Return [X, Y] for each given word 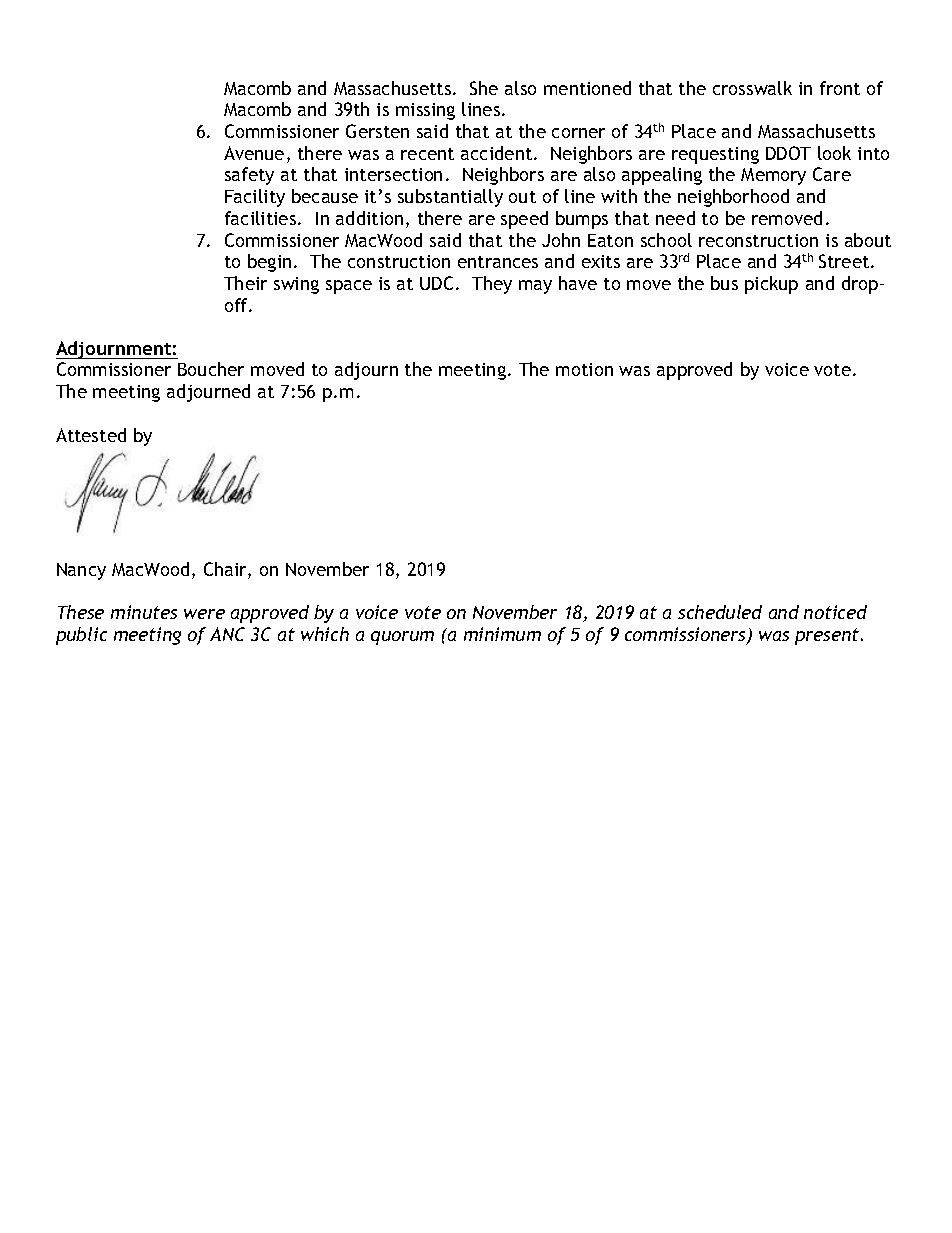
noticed [835, 612]
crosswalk [752, 88]
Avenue [254, 153]
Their [245, 283]
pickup [771, 285]
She [484, 88]
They [492, 285]
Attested [91, 435]
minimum [502, 634]
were [204, 614]
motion [584, 369]
